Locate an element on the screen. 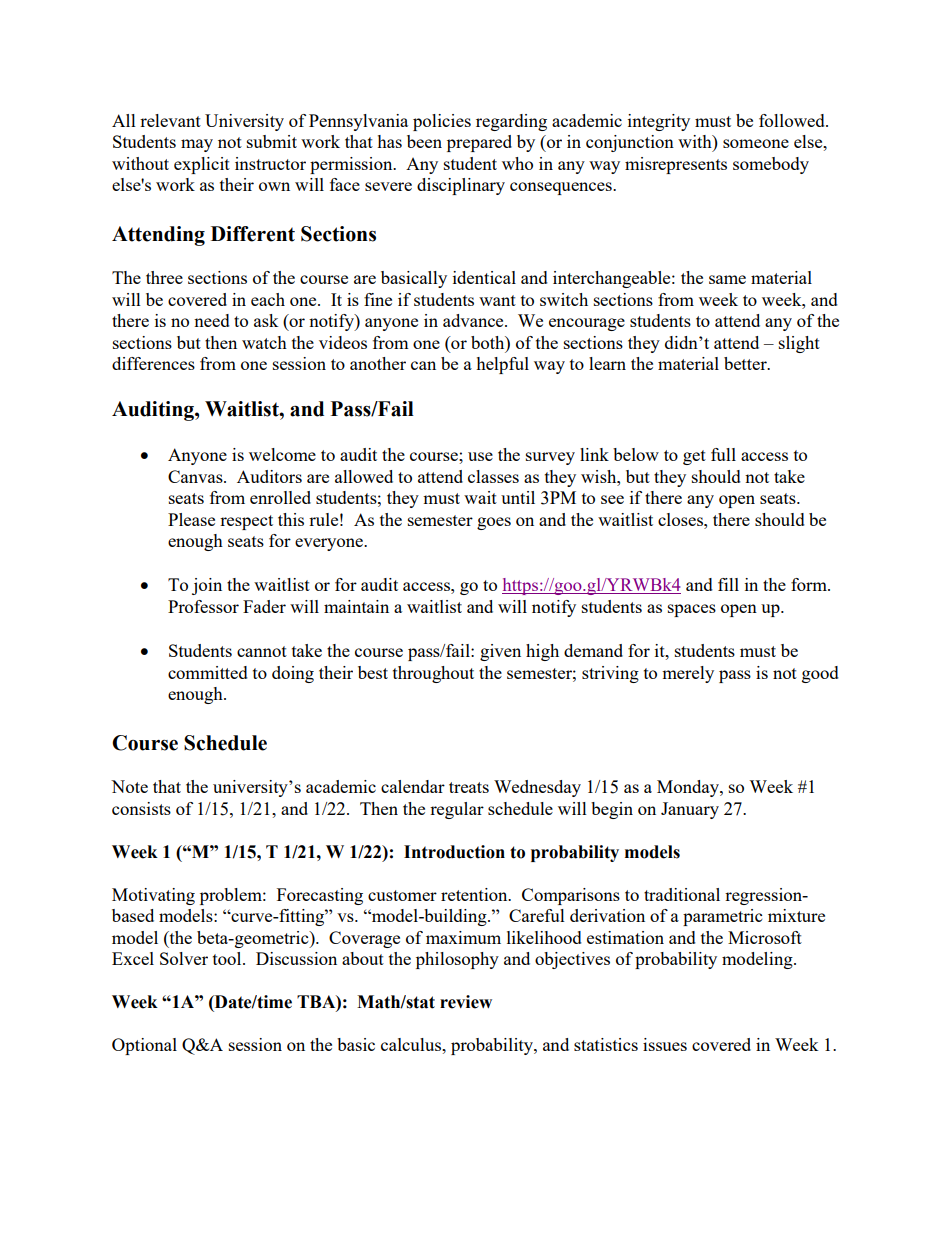 Image resolution: width=952 pixels, height=1233 pixels. merely is located at coordinates (688, 674).
